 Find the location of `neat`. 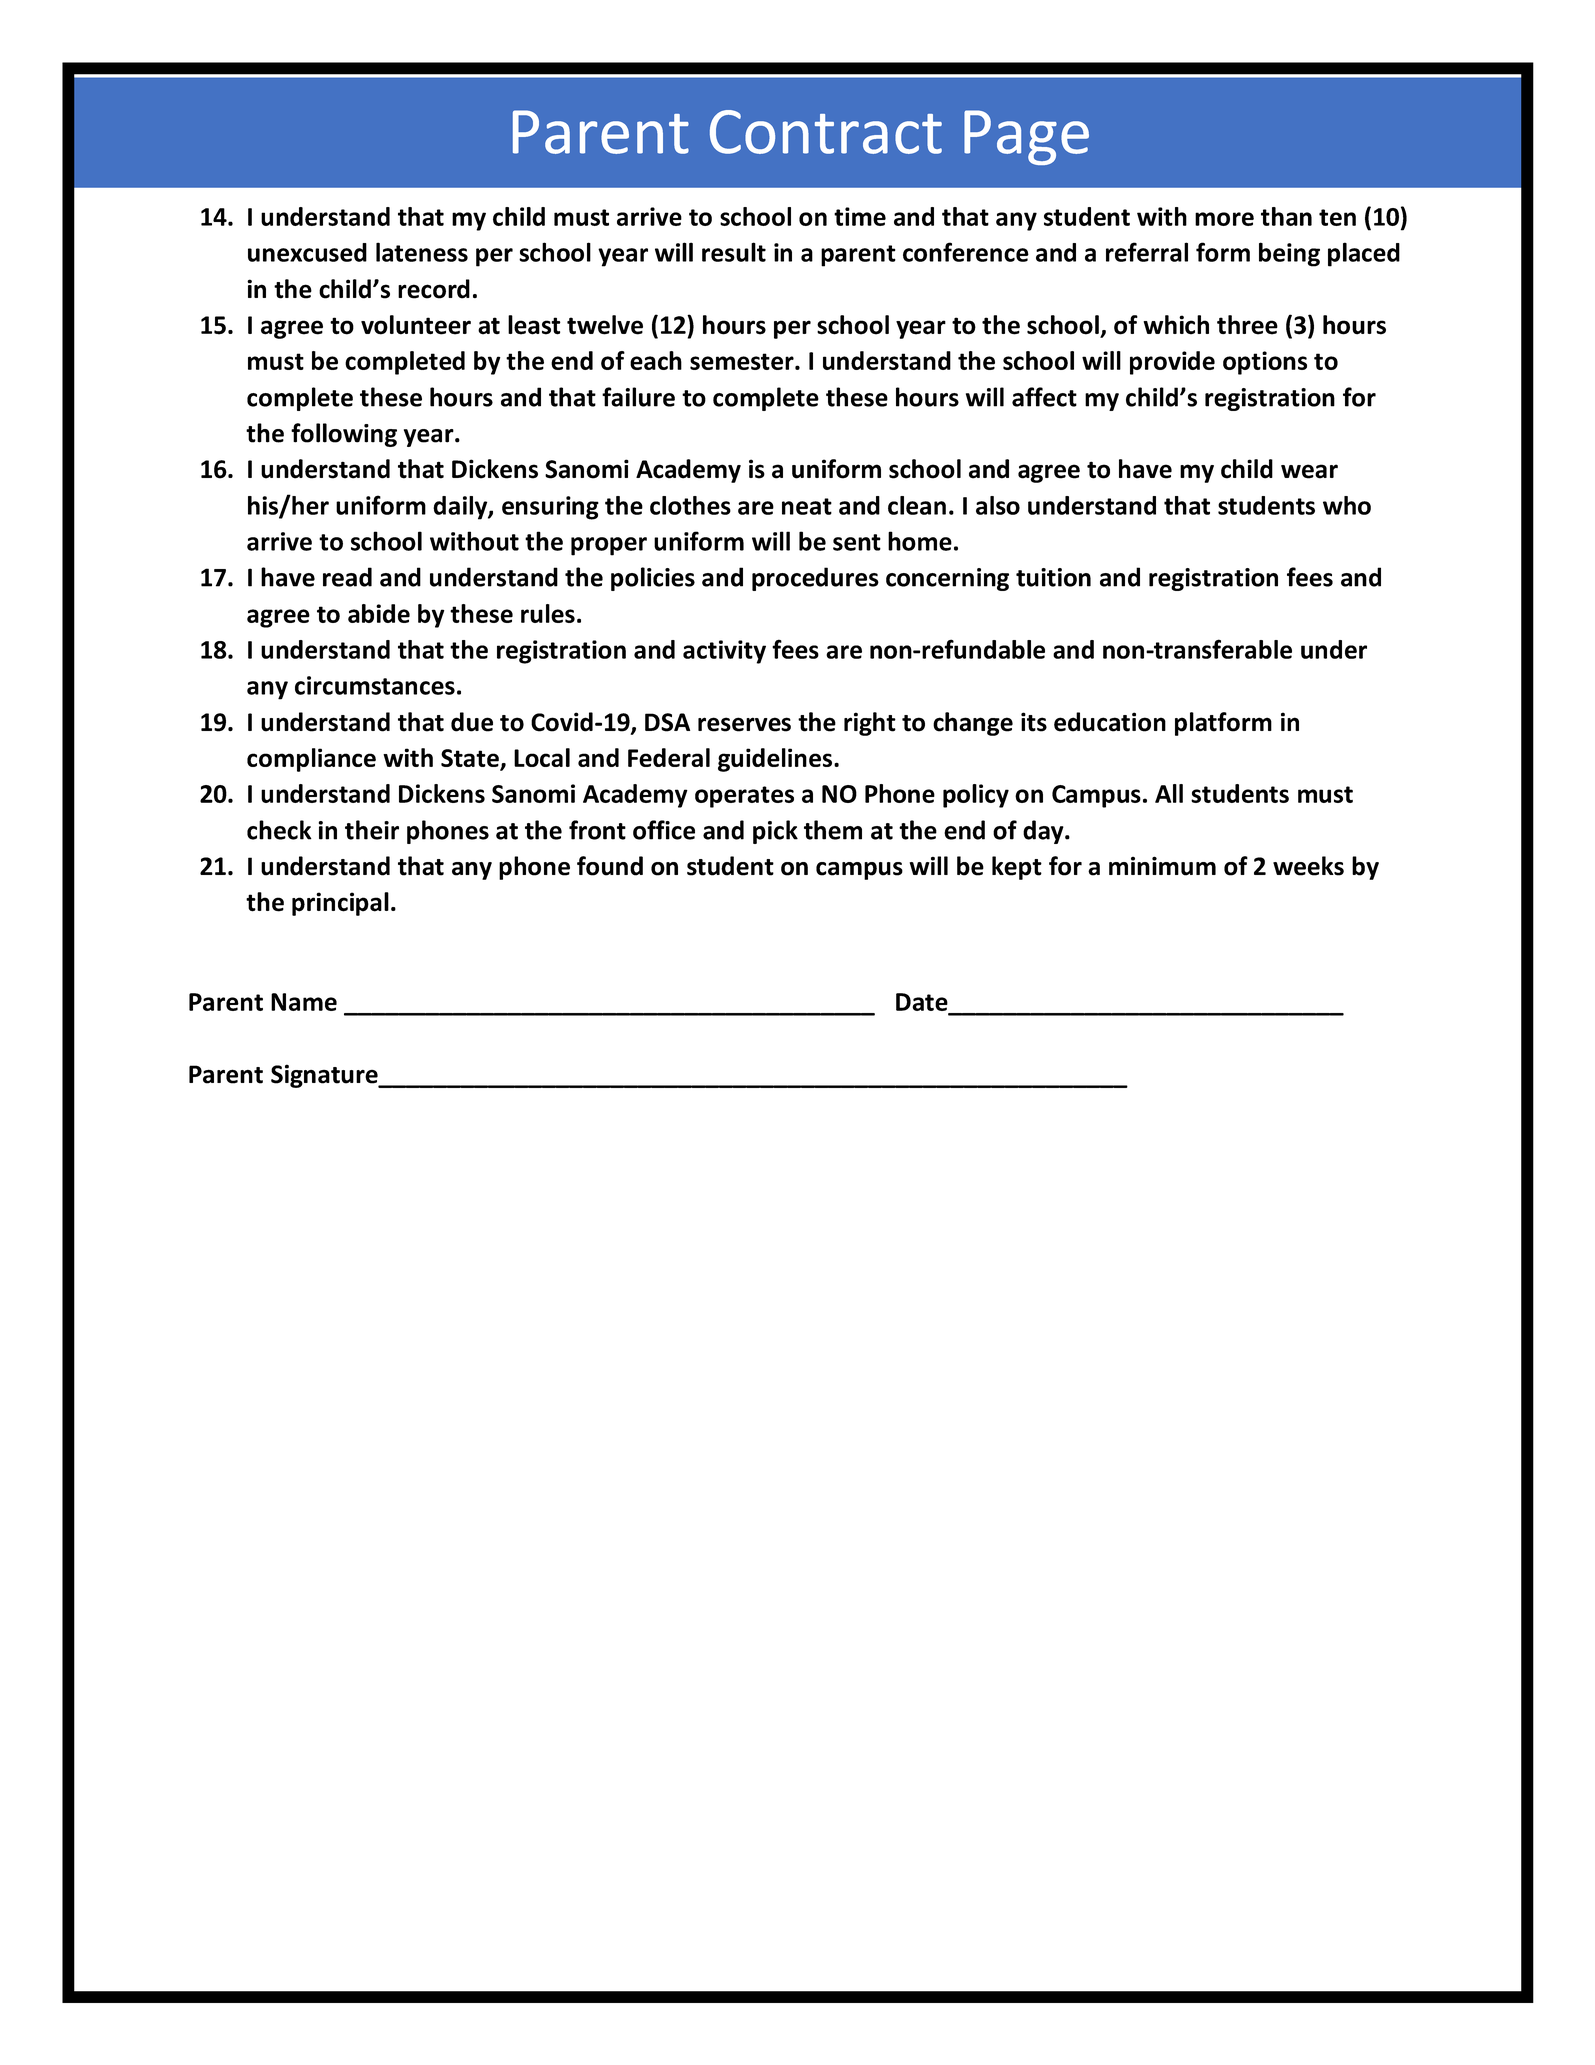

neat is located at coordinates (807, 506).
